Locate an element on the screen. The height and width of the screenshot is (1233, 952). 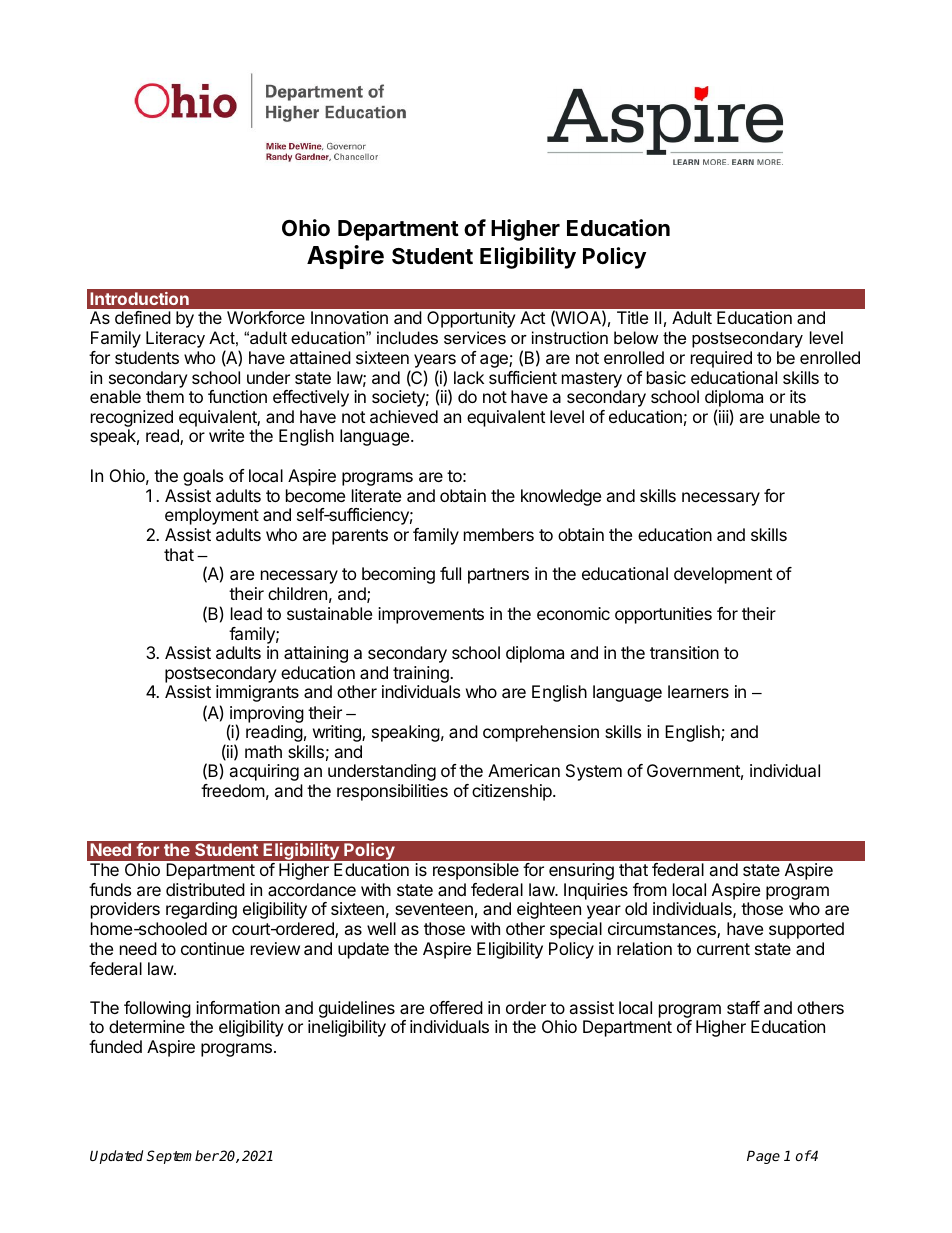
learners is located at coordinates (698, 691).
